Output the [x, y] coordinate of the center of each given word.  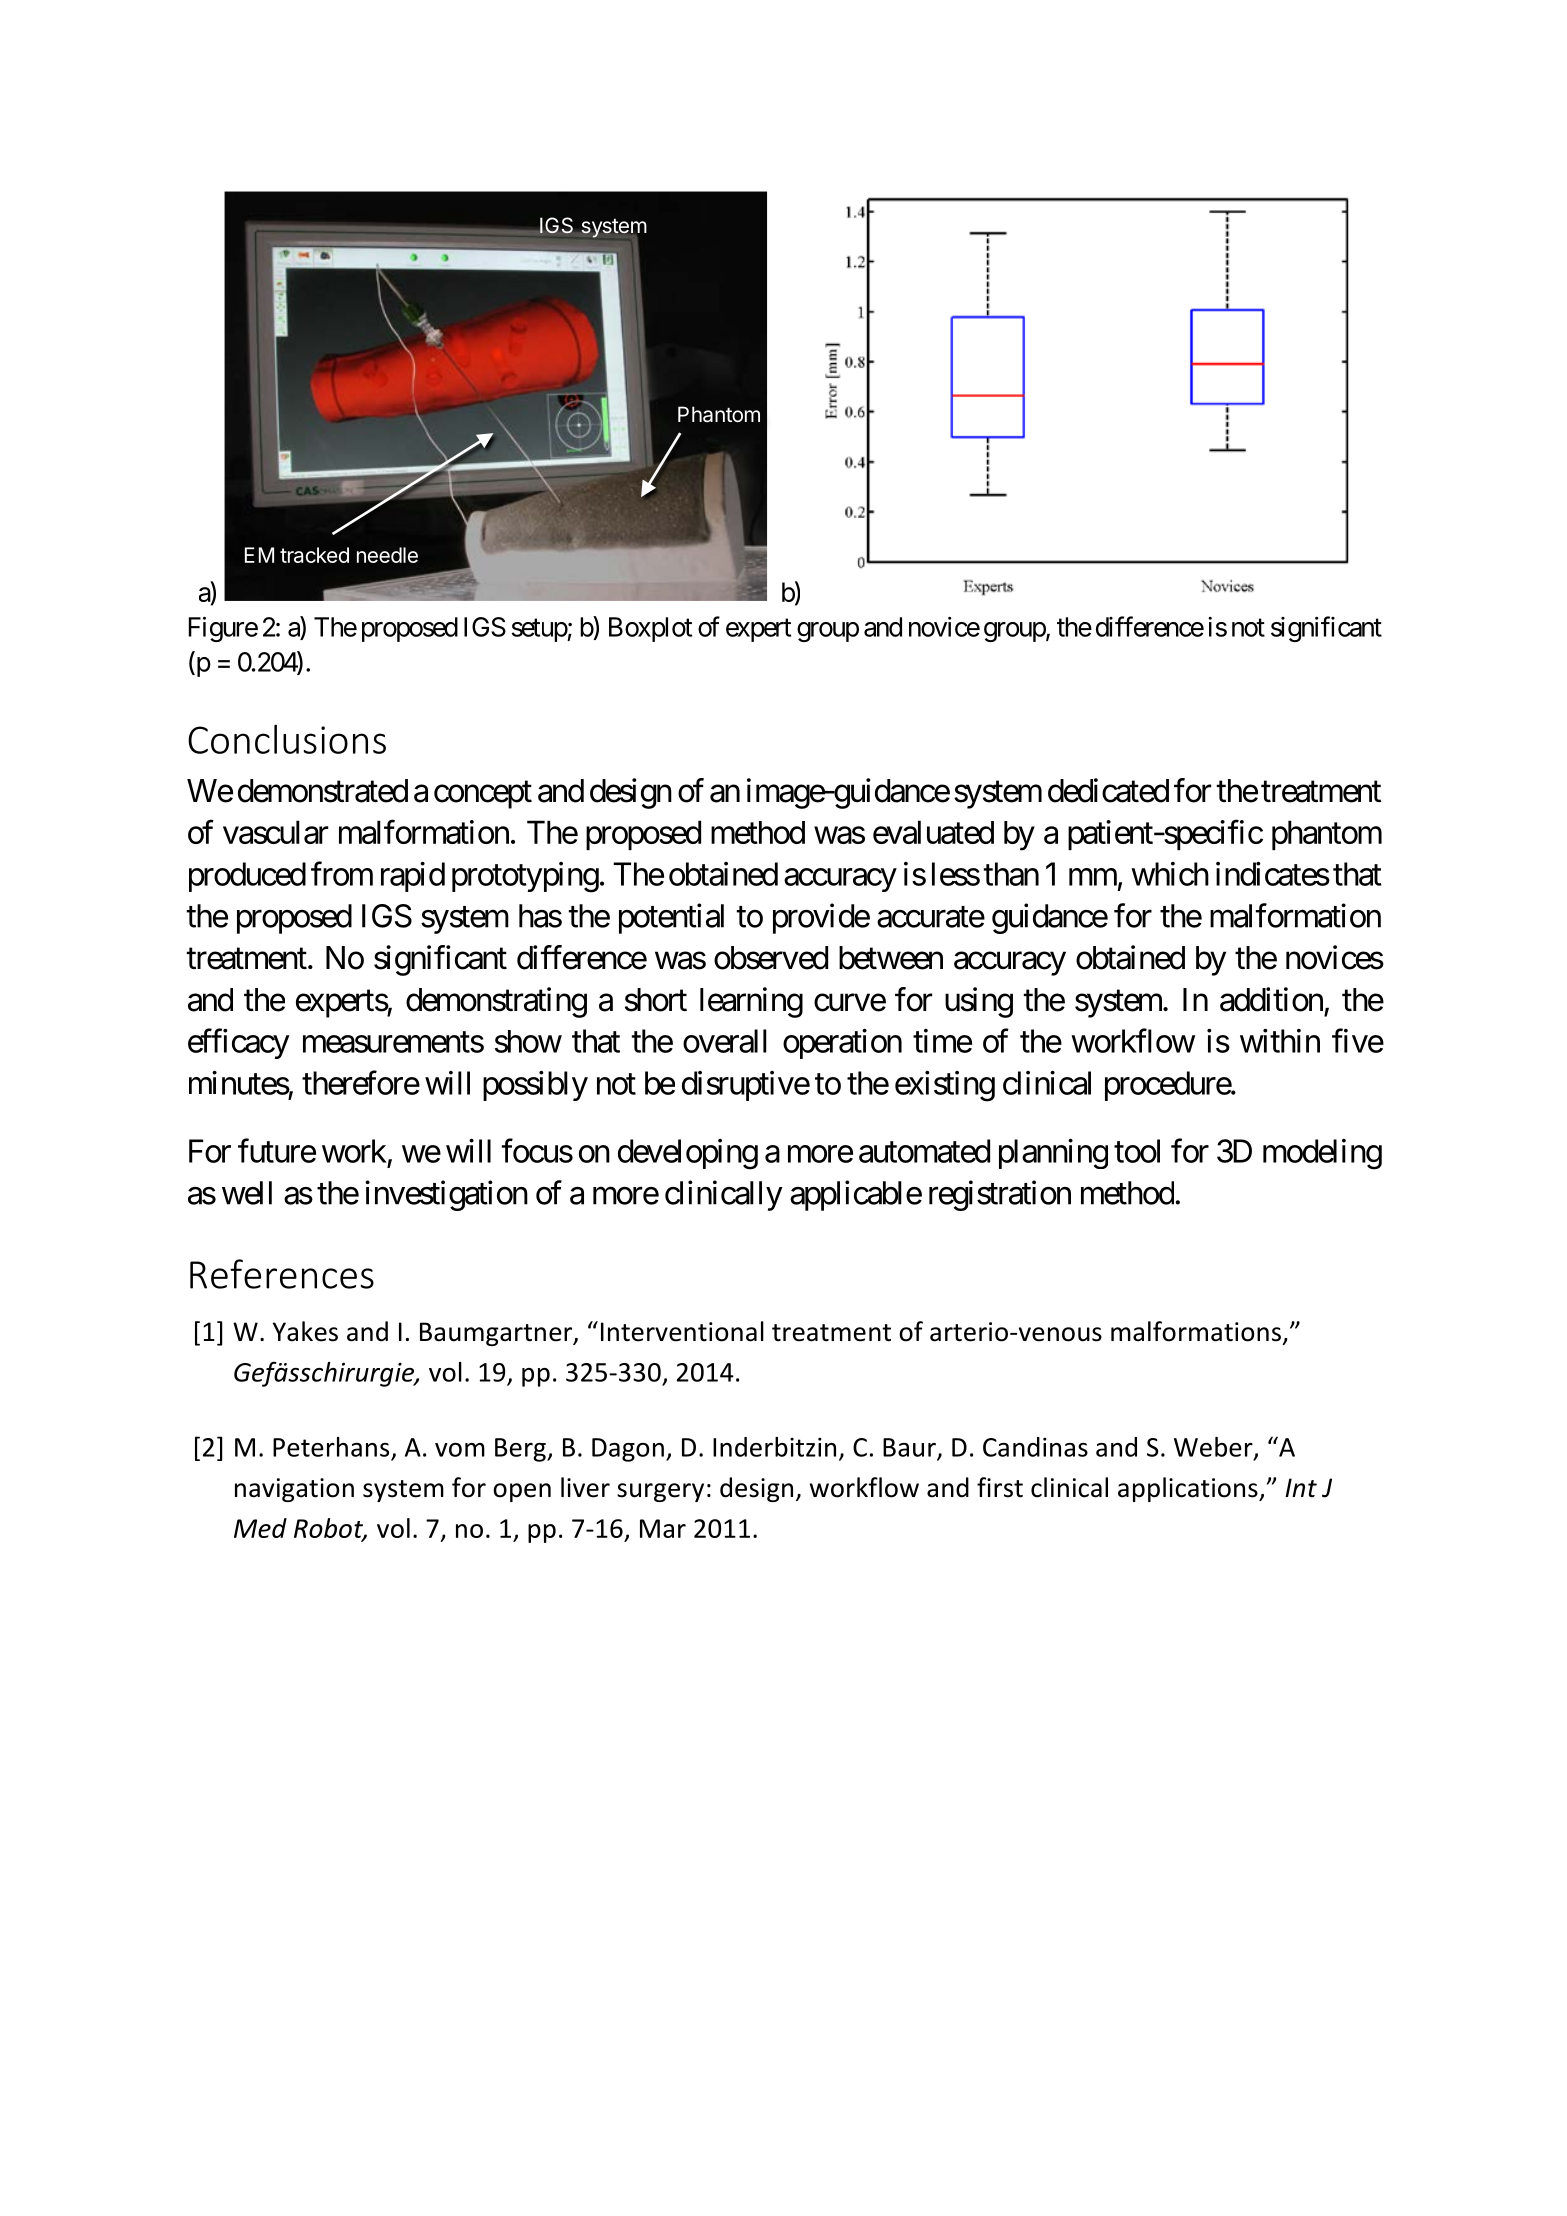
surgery [660, 1492]
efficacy [239, 1044]
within [1280, 1041]
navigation [294, 1490]
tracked [314, 555]
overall [725, 1041]
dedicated [1108, 790]
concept [483, 795]
